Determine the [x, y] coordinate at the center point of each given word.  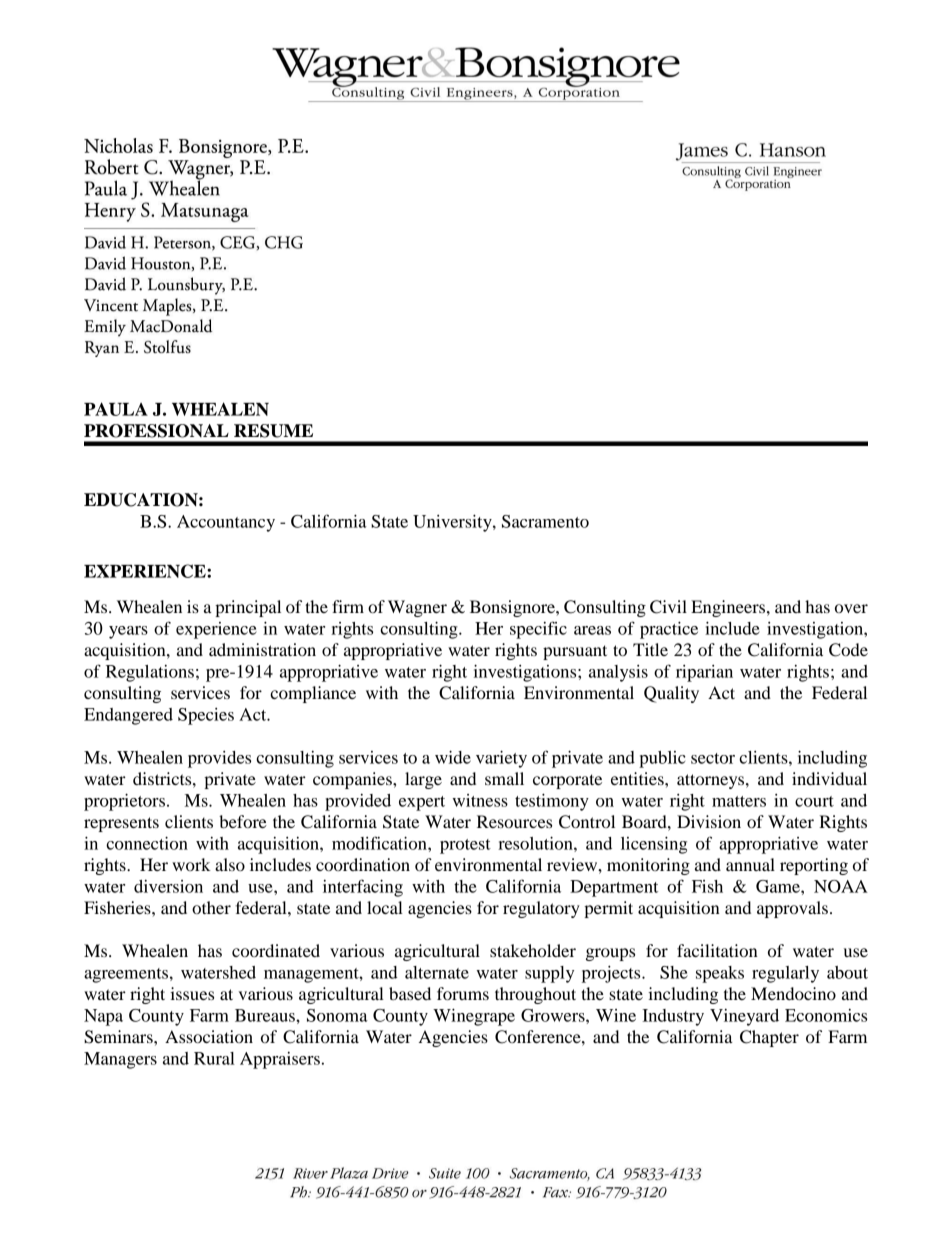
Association [209, 1036]
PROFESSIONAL [156, 431]
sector [713, 758]
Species [206, 716]
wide [453, 757]
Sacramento [545, 521]
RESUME [273, 431]
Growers [554, 1015]
